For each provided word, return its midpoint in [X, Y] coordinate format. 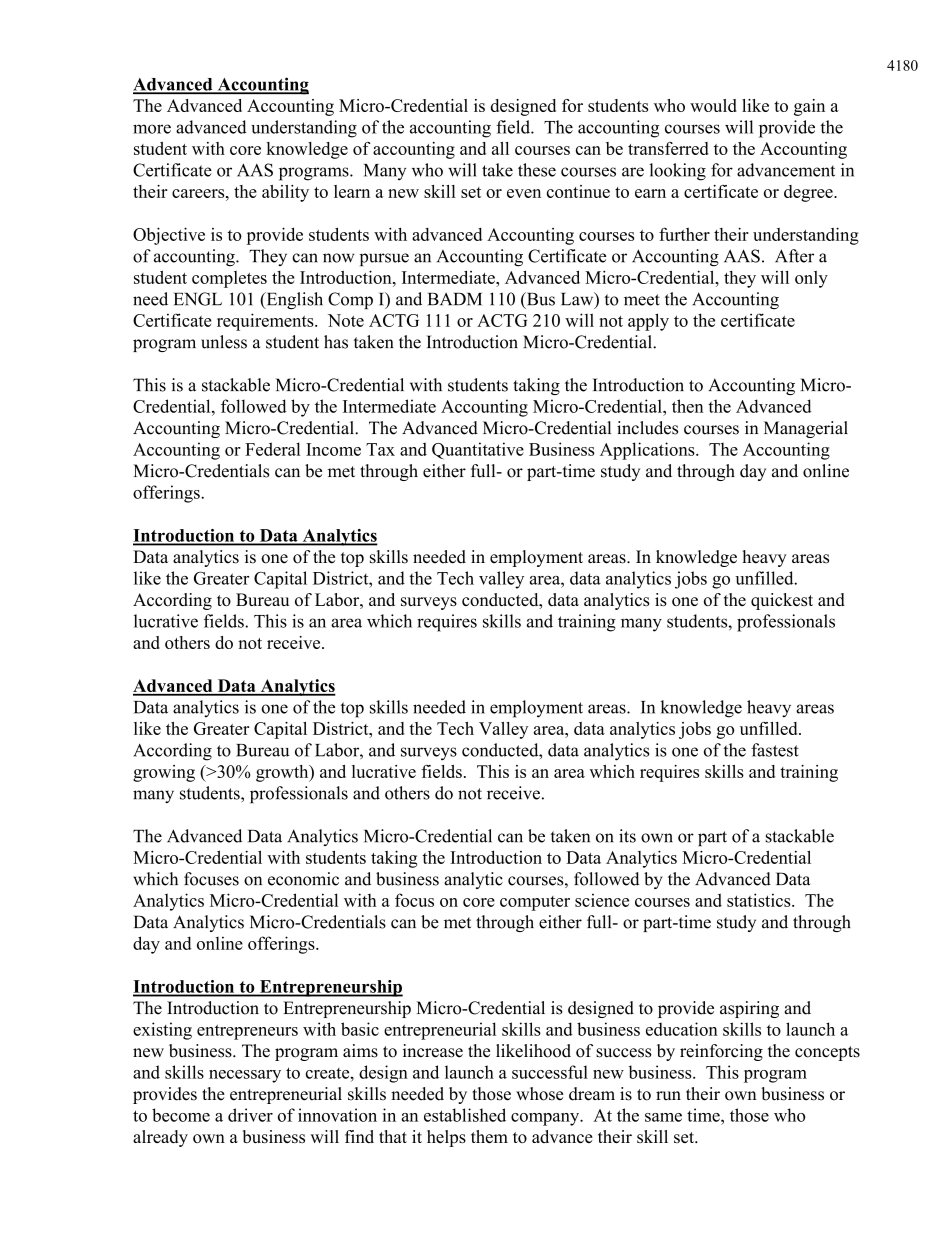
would [713, 105]
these [537, 170]
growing [164, 773]
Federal [272, 449]
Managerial [806, 429]
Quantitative [478, 450]
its [627, 836]
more [152, 129]
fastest [775, 750]
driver [250, 1115]
